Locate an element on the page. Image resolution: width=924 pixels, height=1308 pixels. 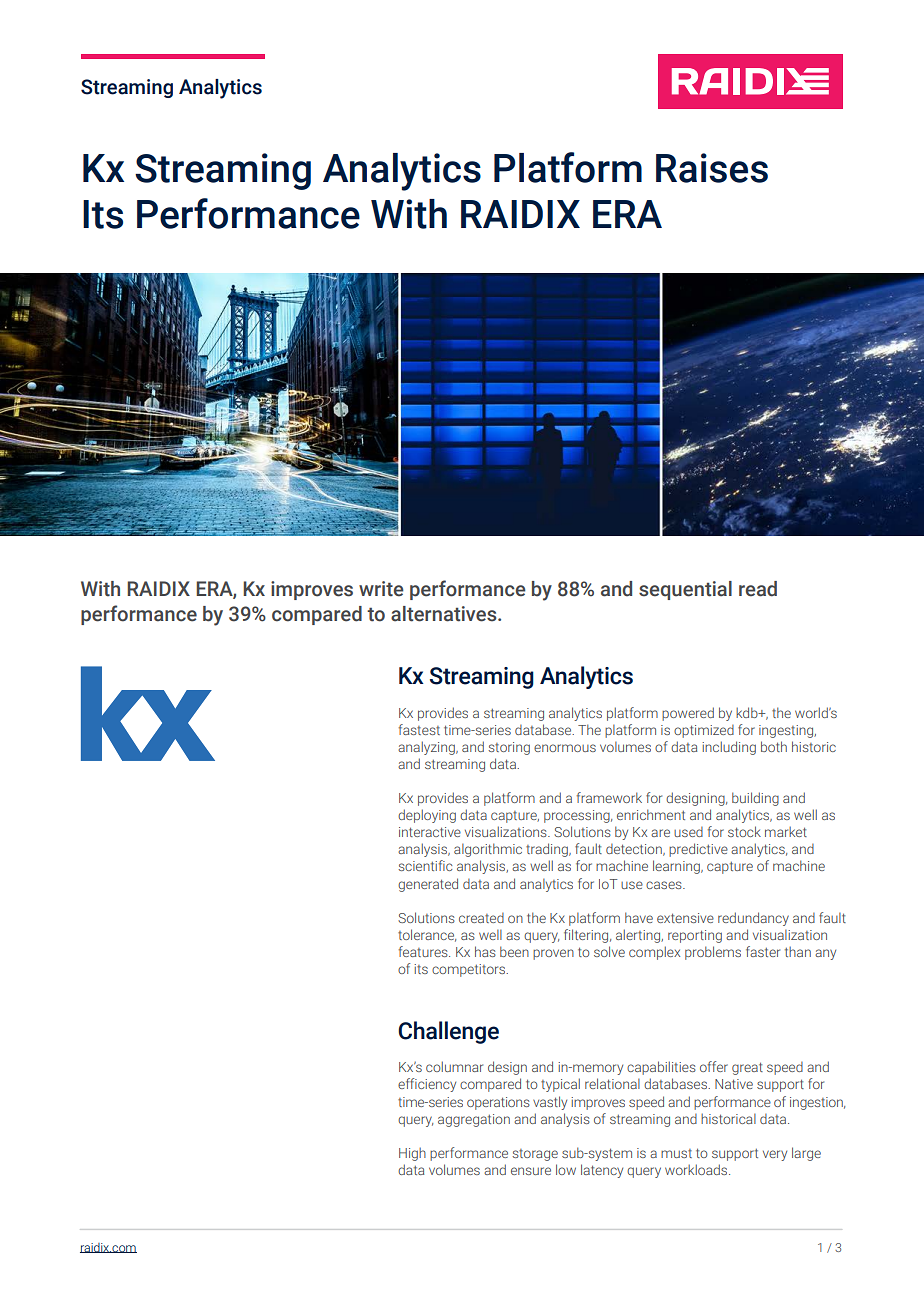
latency is located at coordinates (602, 1171).
